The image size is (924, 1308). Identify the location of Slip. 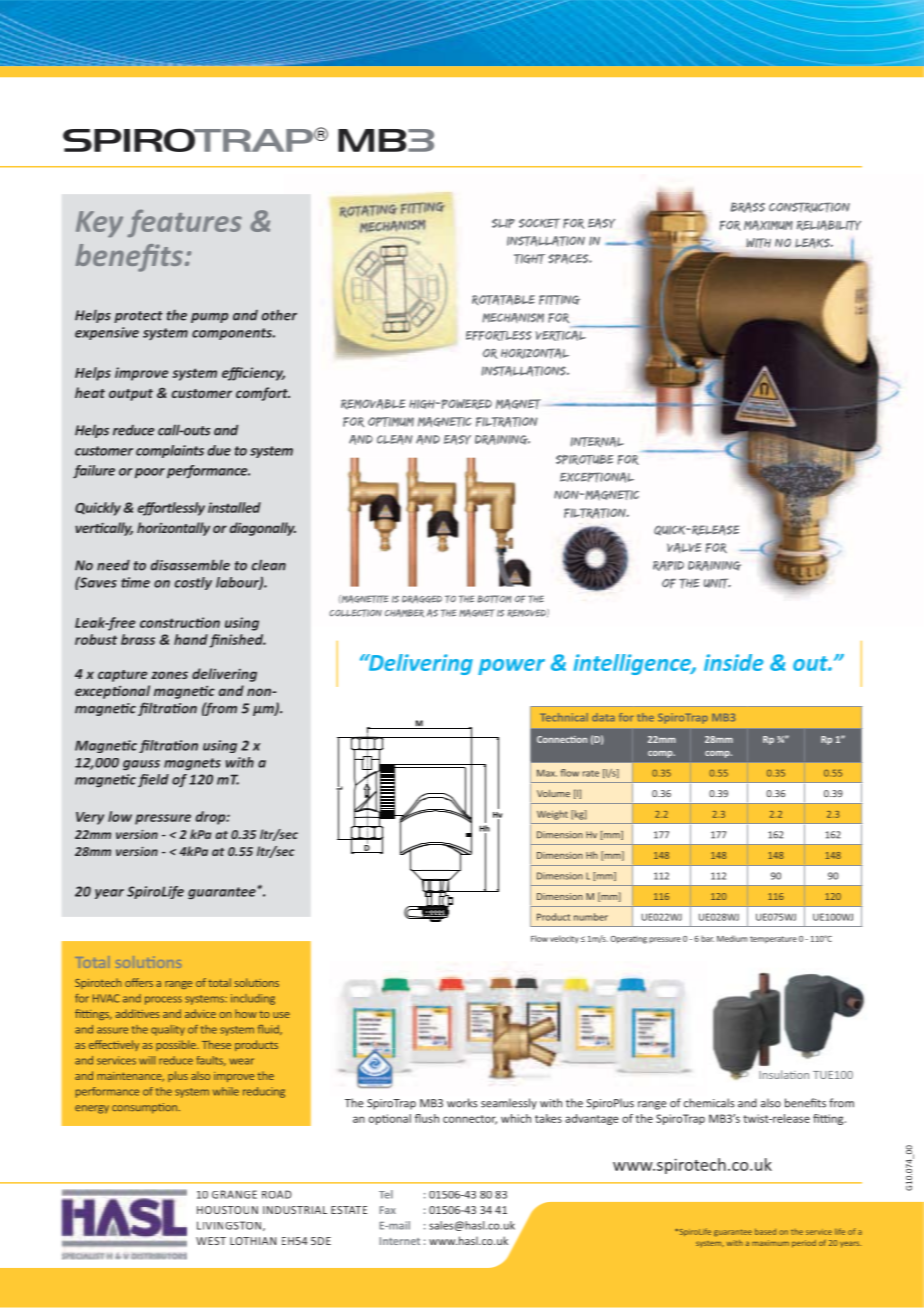
(503, 223).
